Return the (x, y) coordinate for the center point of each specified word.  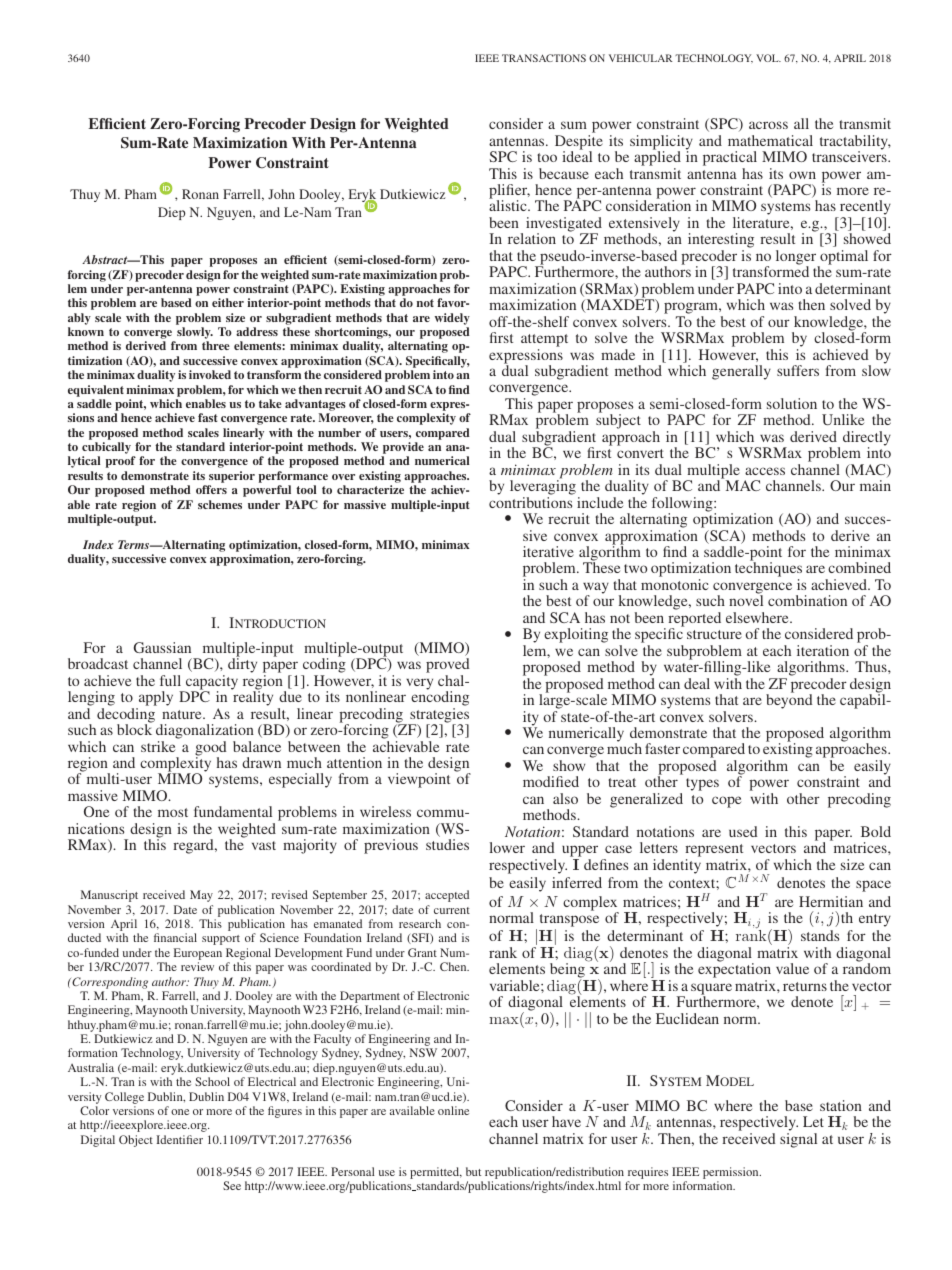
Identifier (179, 1139)
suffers (798, 370)
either (228, 302)
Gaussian (162, 647)
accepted (447, 896)
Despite (579, 143)
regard (194, 846)
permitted (436, 1173)
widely (452, 319)
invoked (210, 374)
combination (807, 600)
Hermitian (831, 901)
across (768, 125)
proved (448, 667)
